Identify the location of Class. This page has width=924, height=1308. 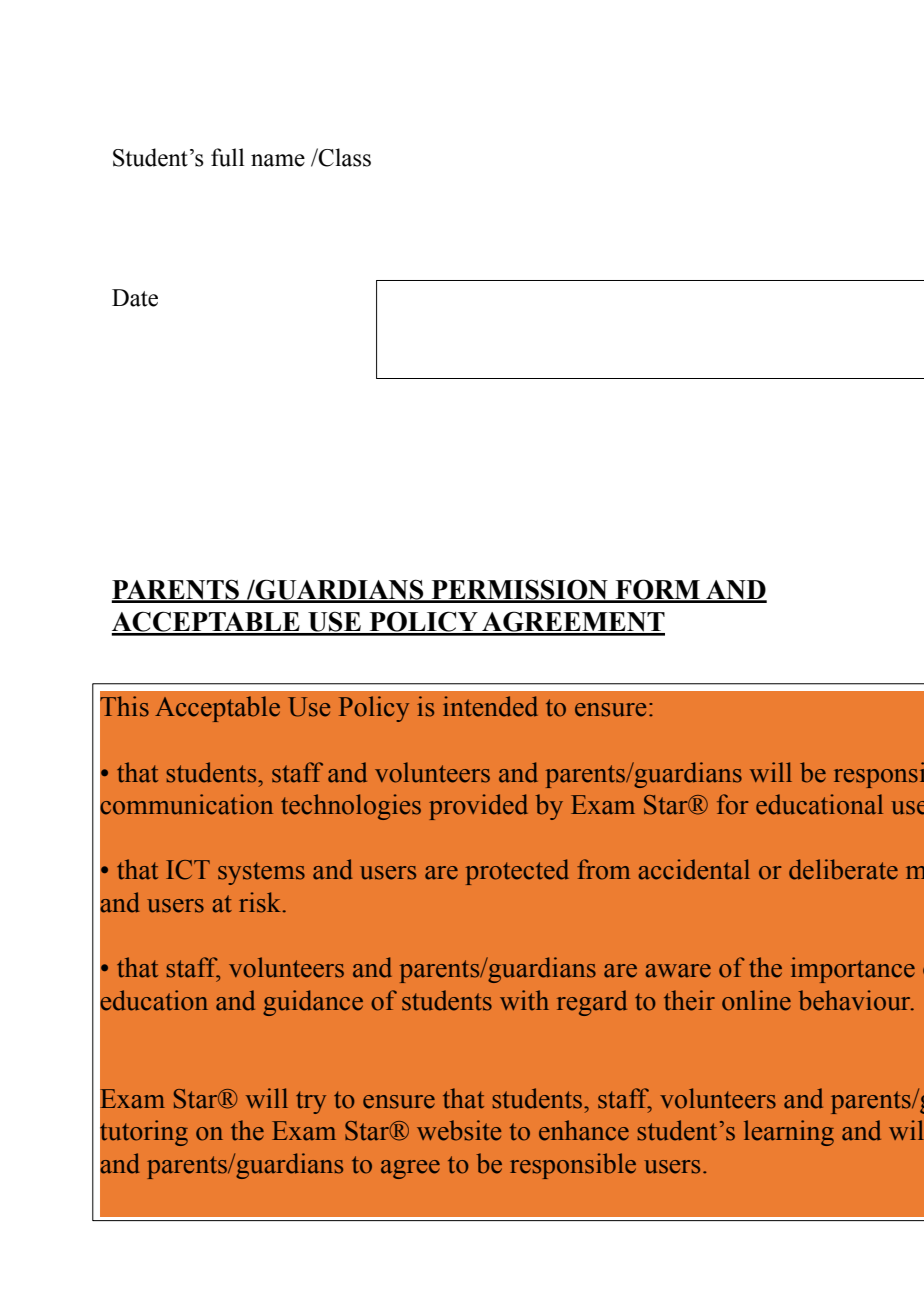
(344, 157).
